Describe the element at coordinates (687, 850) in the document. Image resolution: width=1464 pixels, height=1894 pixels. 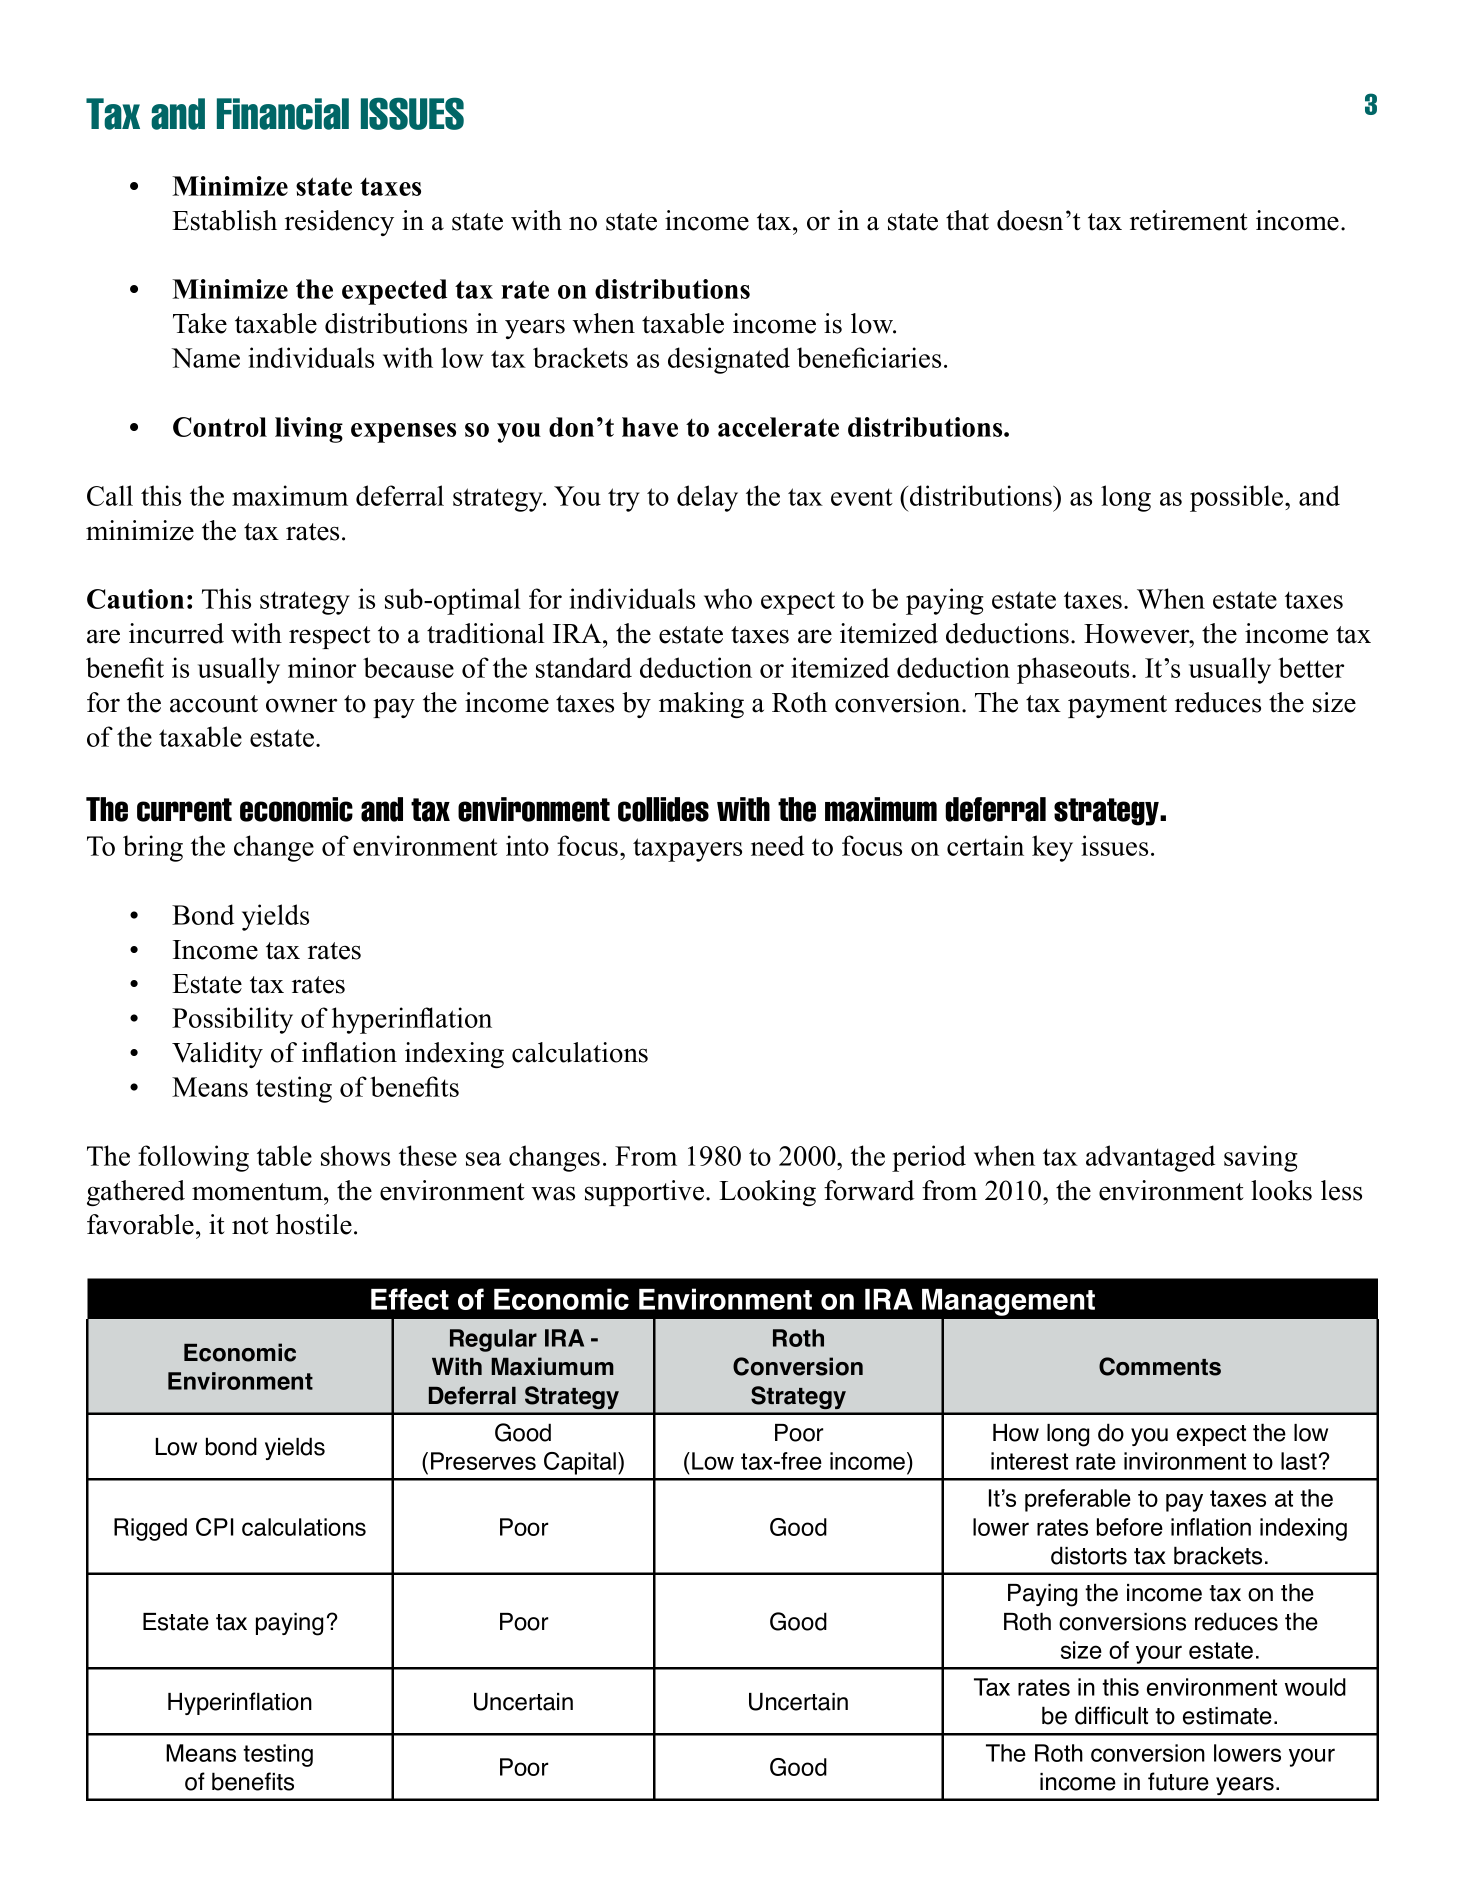
I see `taxpayers` at that location.
